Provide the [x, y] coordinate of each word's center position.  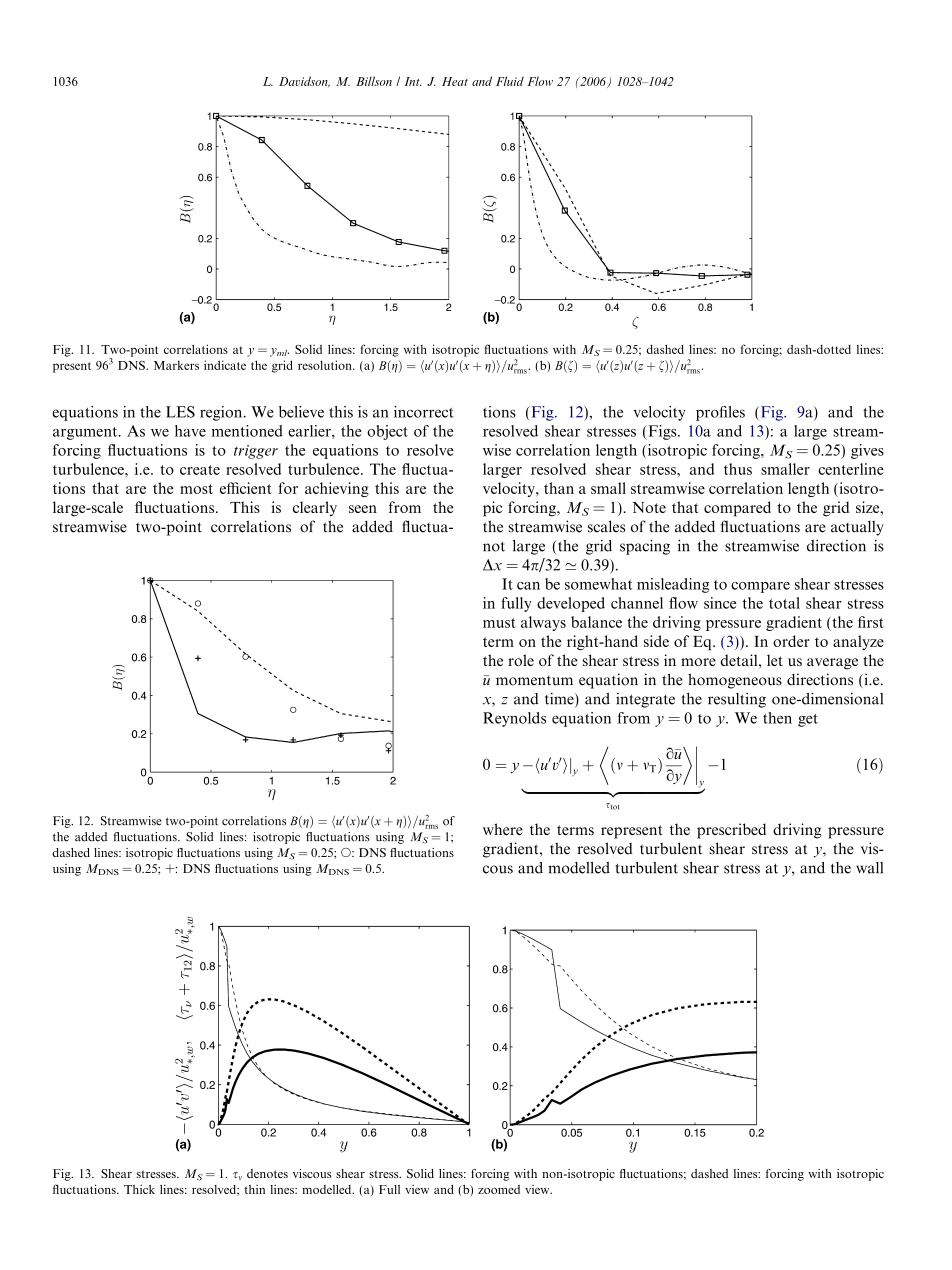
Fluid [510, 81]
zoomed [499, 1189]
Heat [455, 81]
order [791, 641]
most [196, 489]
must [499, 623]
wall [869, 868]
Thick [139, 1189]
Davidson [304, 81]
